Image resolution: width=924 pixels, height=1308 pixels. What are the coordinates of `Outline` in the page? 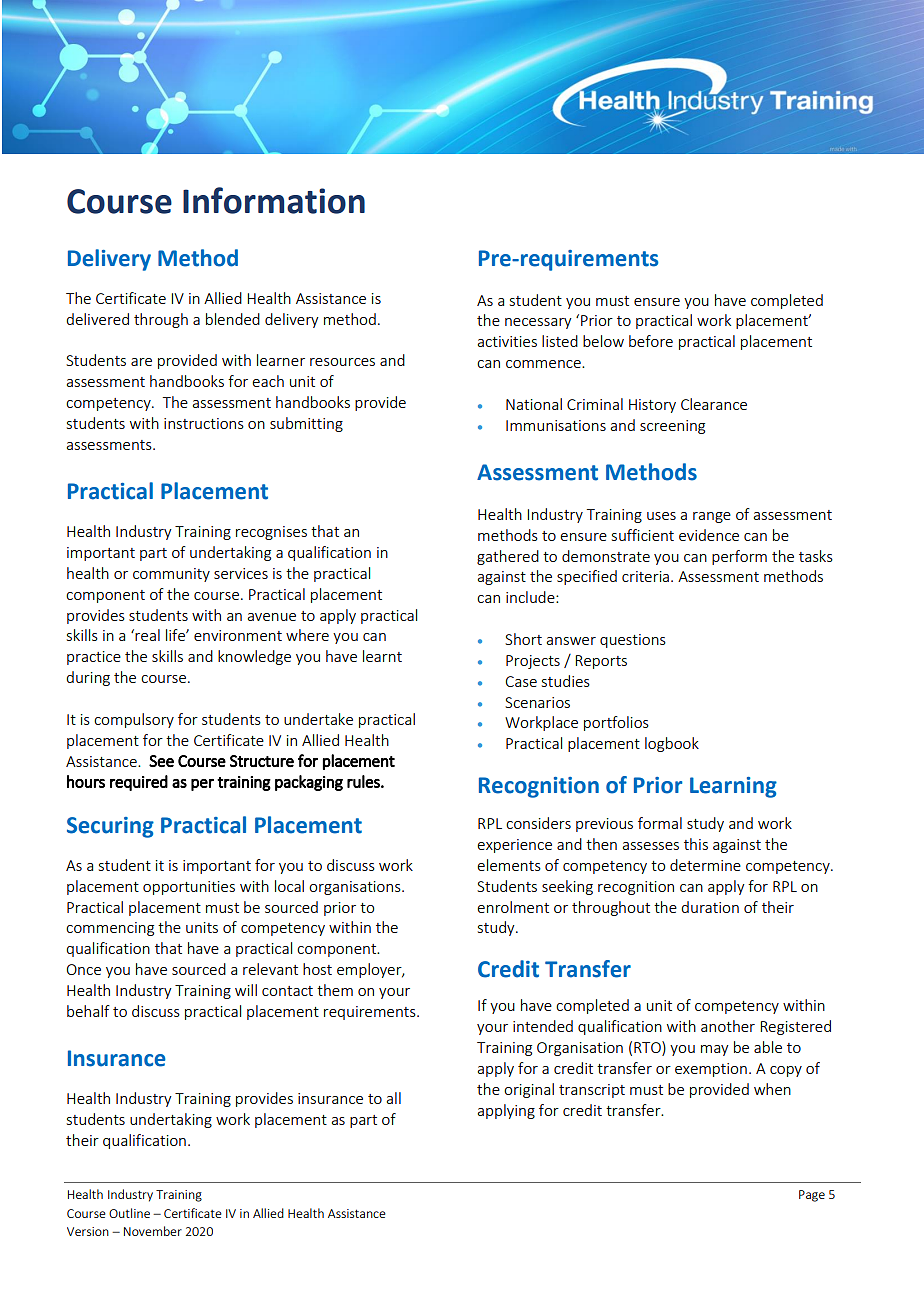 It's located at (129, 1213).
